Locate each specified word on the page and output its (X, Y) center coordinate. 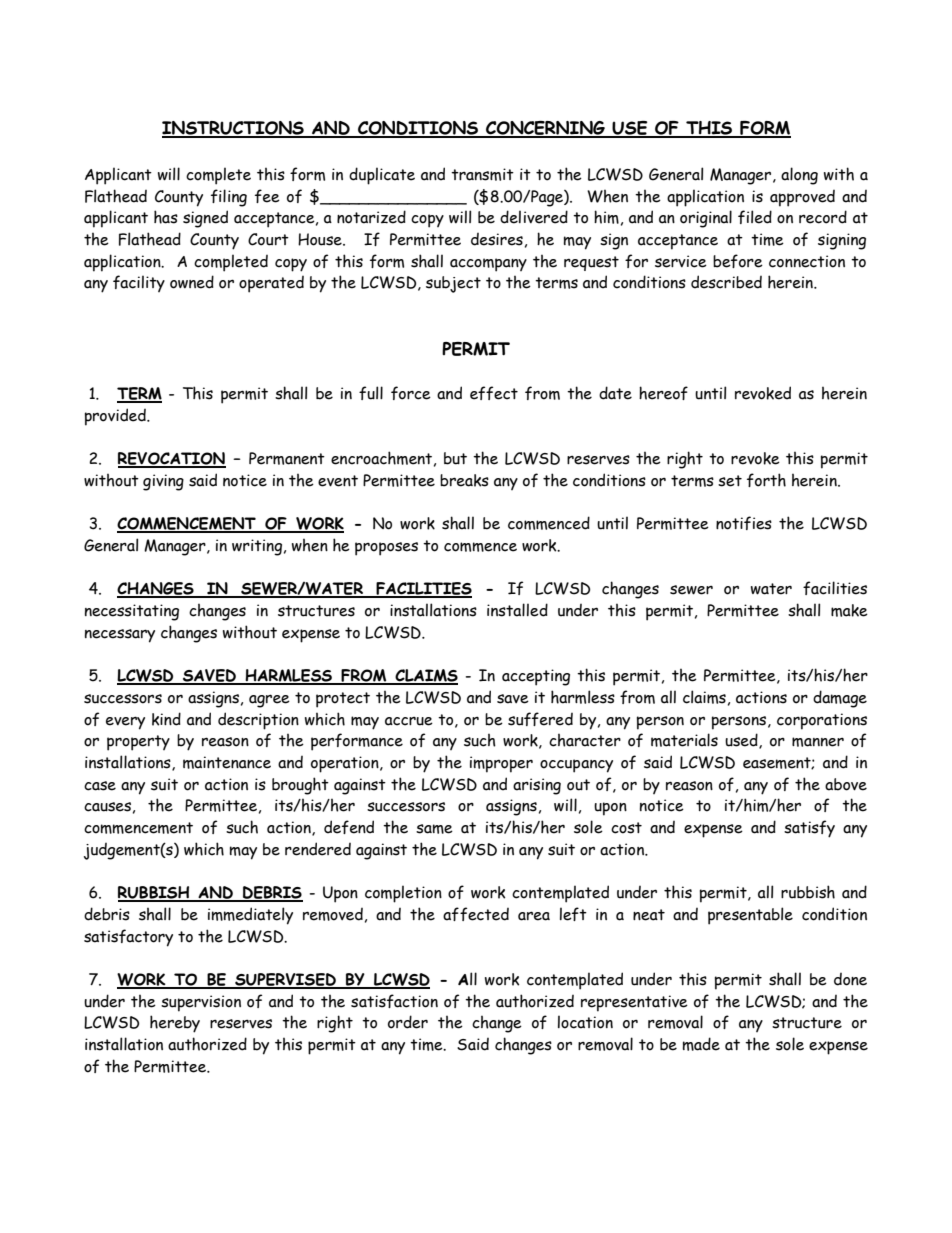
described (726, 282)
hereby (175, 1024)
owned (192, 282)
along (799, 176)
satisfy (809, 829)
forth (766, 480)
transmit (482, 174)
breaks (464, 480)
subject (453, 284)
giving (163, 482)
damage (840, 699)
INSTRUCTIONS (234, 129)
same (434, 829)
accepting (536, 677)
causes (107, 807)
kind (166, 719)
